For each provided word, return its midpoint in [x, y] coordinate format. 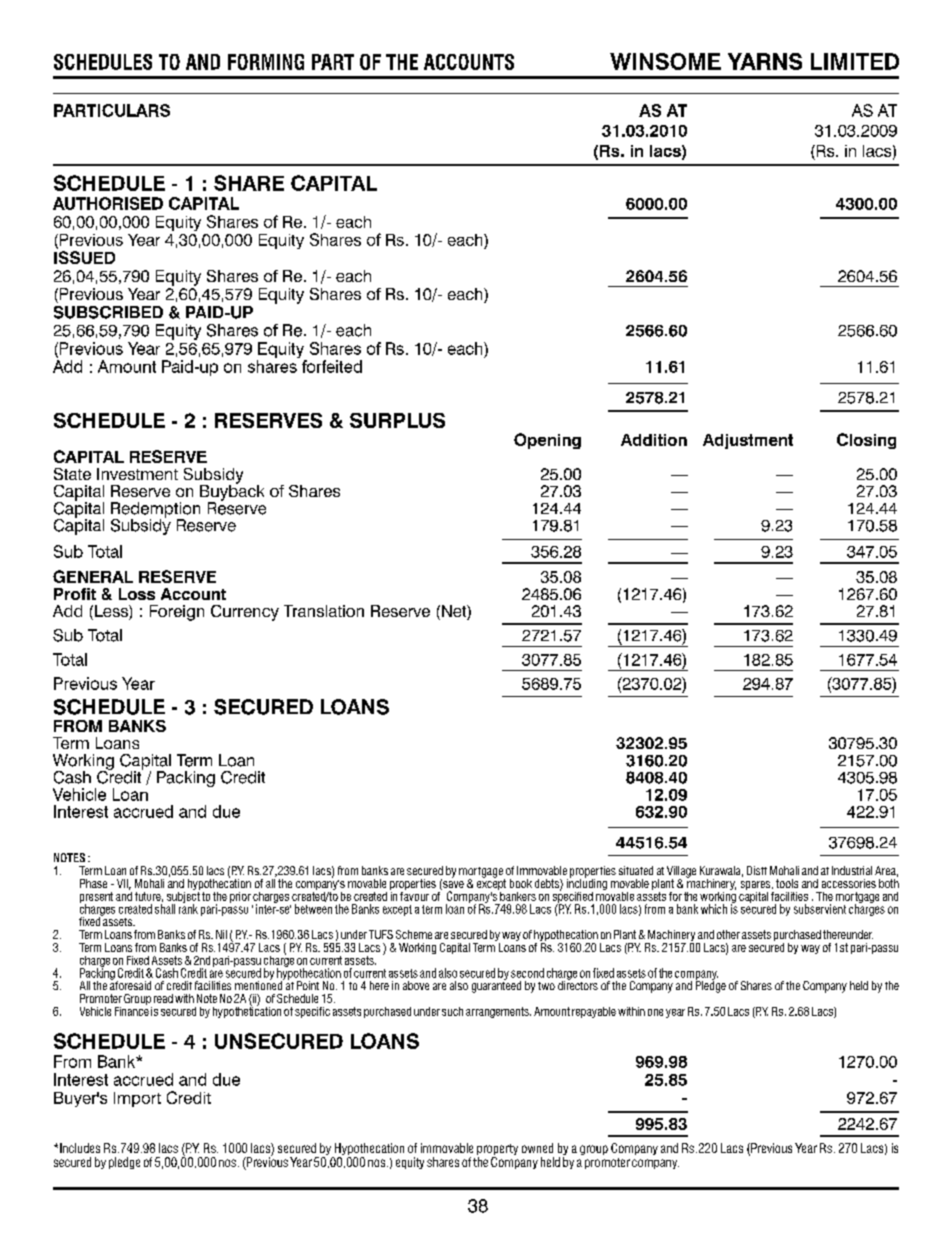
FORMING [266, 62]
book [521, 883]
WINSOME [665, 61]
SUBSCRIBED [108, 312]
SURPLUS [397, 420]
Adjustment [748, 441]
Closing [866, 441]
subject [183, 897]
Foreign [177, 613]
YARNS [765, 61]
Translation [324, 611]
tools [787, 883]
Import [137, 1099]
